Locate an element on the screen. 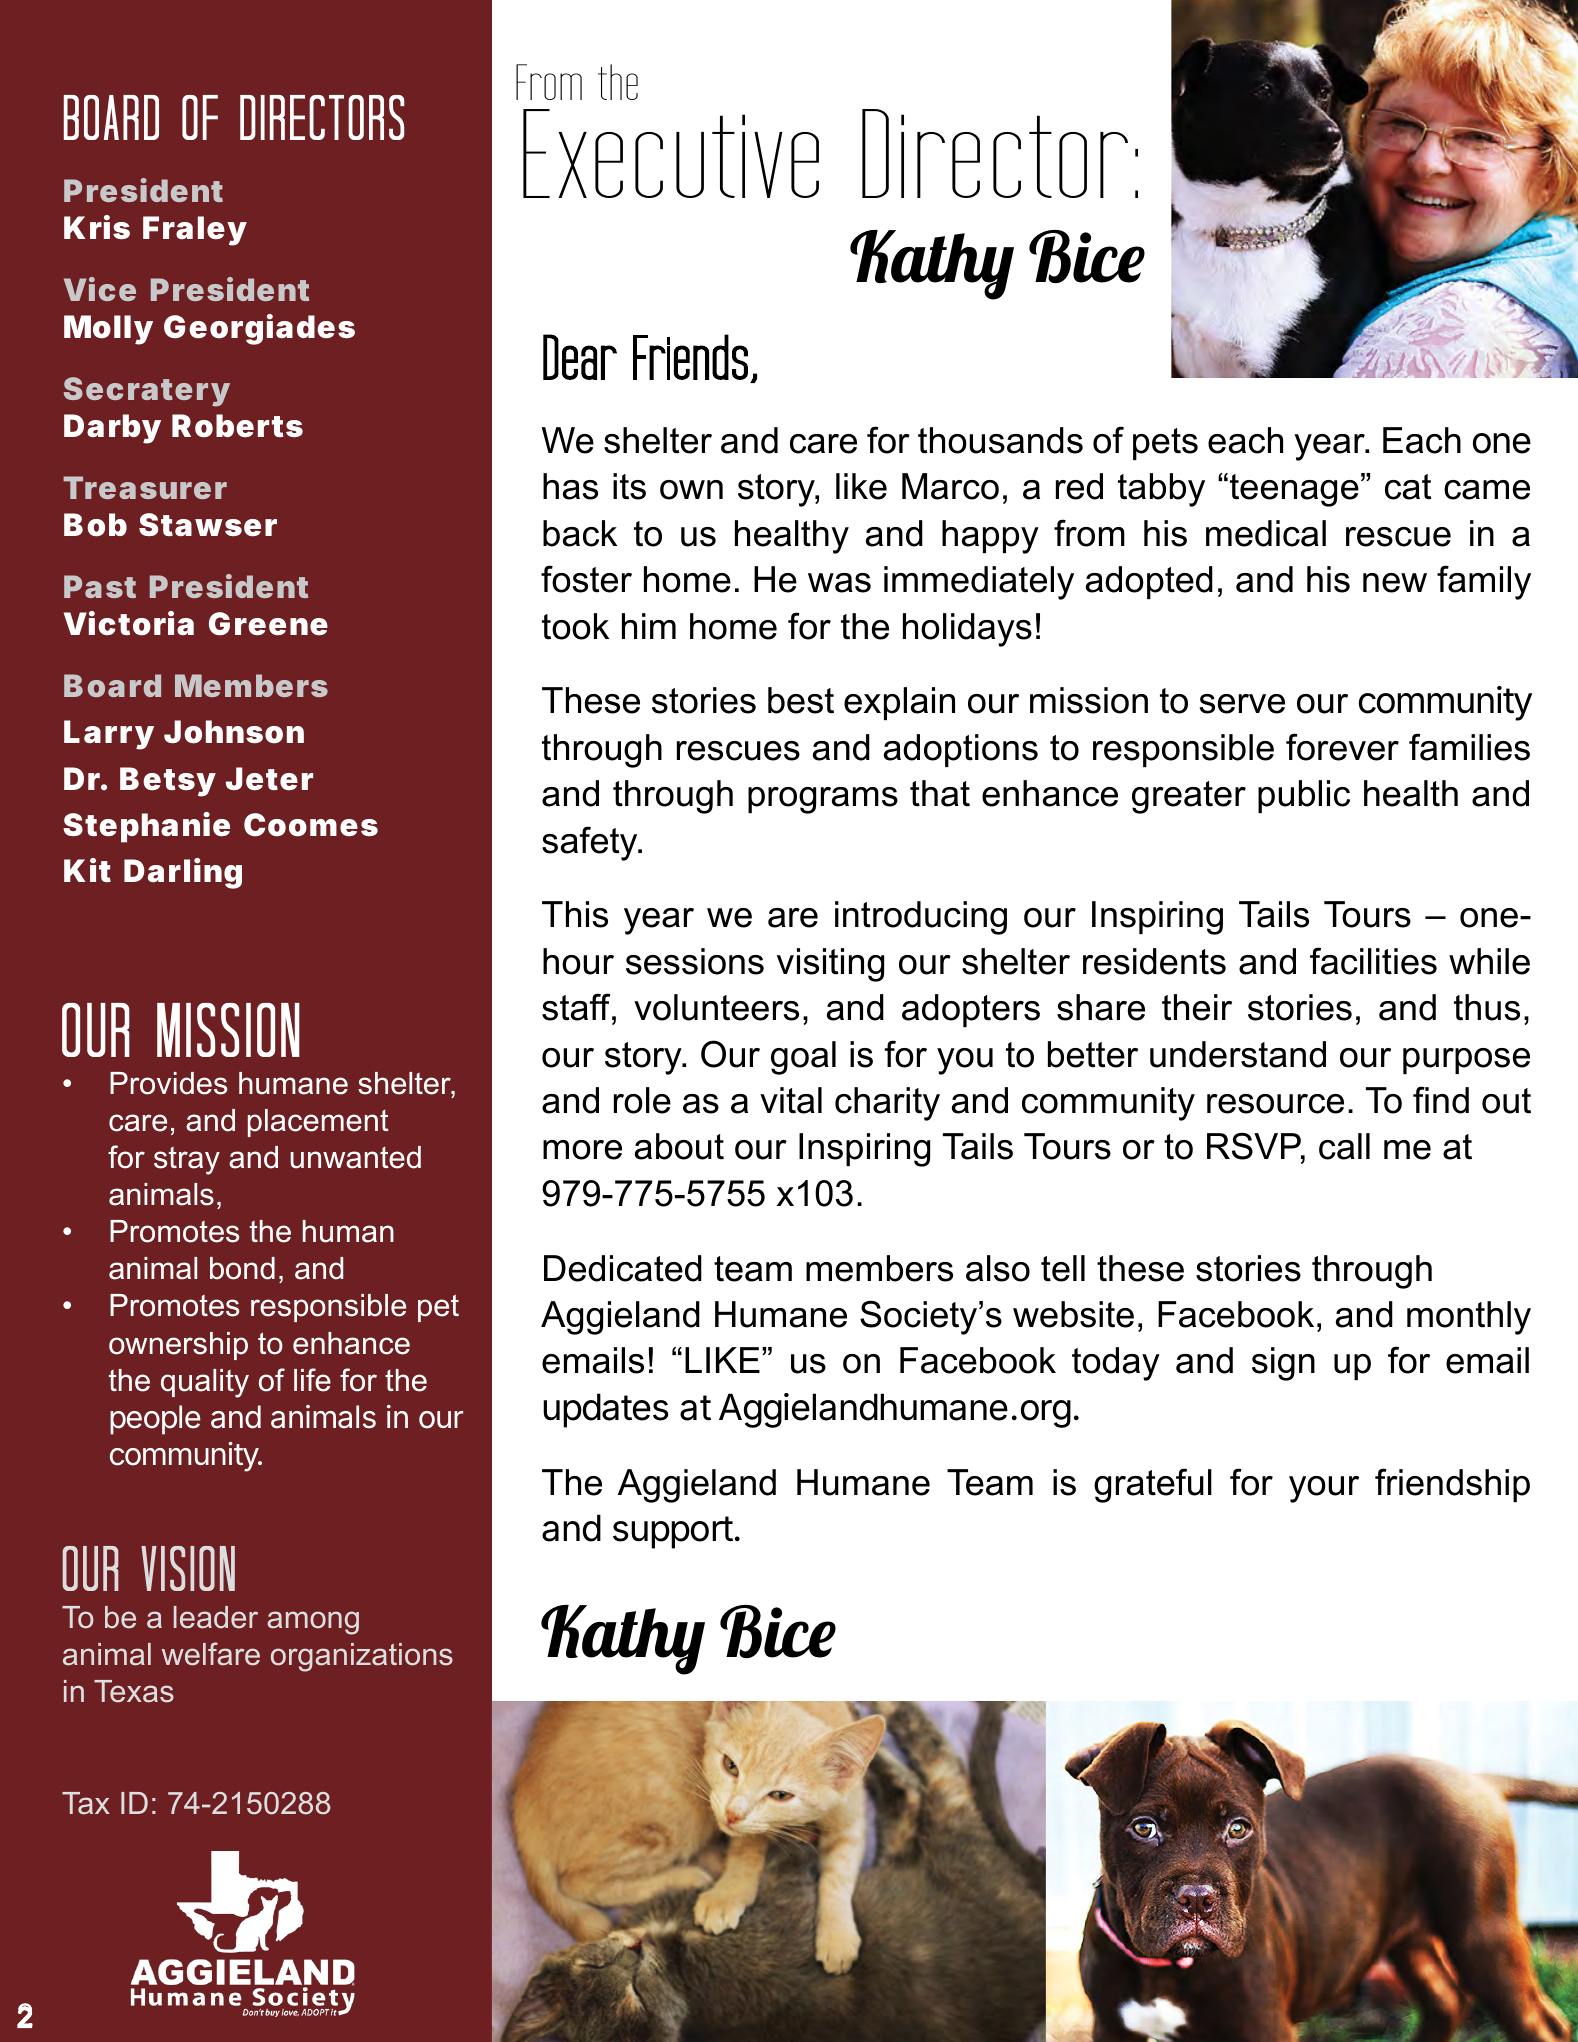 This screenshot has height=2042, width=1578. Texas is located at coordinates (134, 1691).
